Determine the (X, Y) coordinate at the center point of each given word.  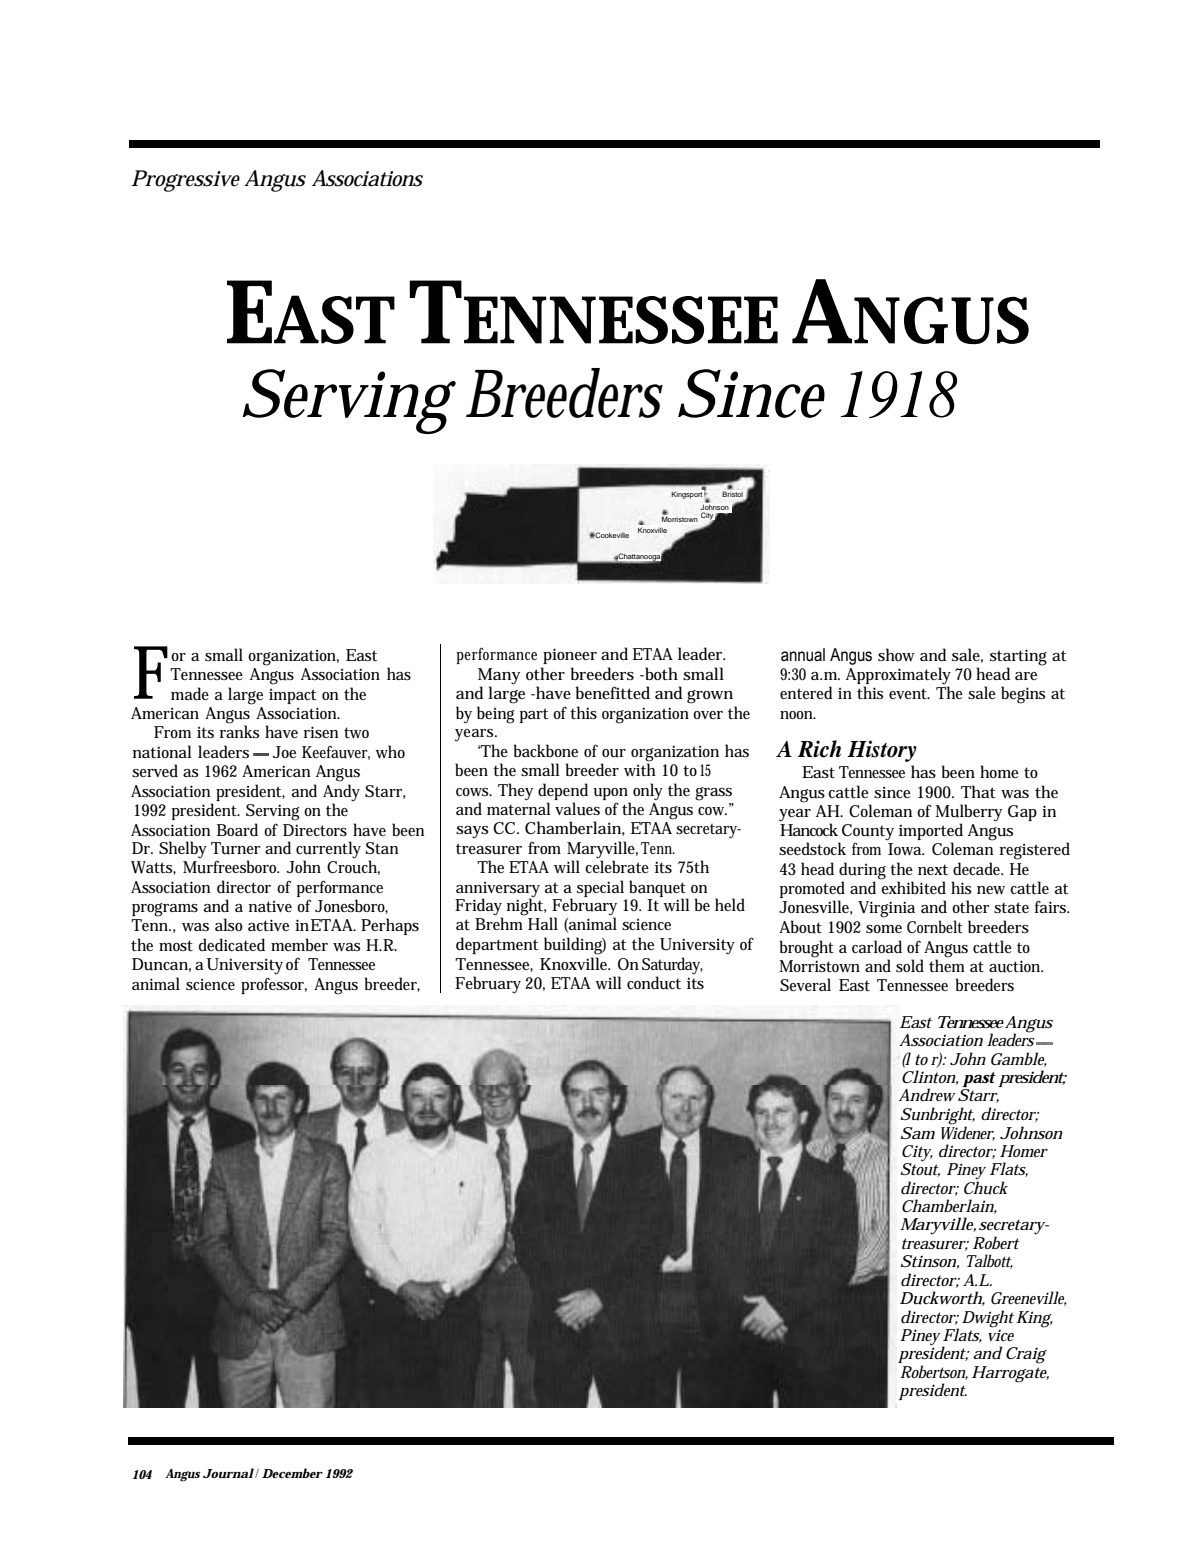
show (896, 654)
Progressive (185, 181)
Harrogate (1010, 1373)
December (292, 1473)
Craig (1026, 1355)
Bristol (733, 494)
